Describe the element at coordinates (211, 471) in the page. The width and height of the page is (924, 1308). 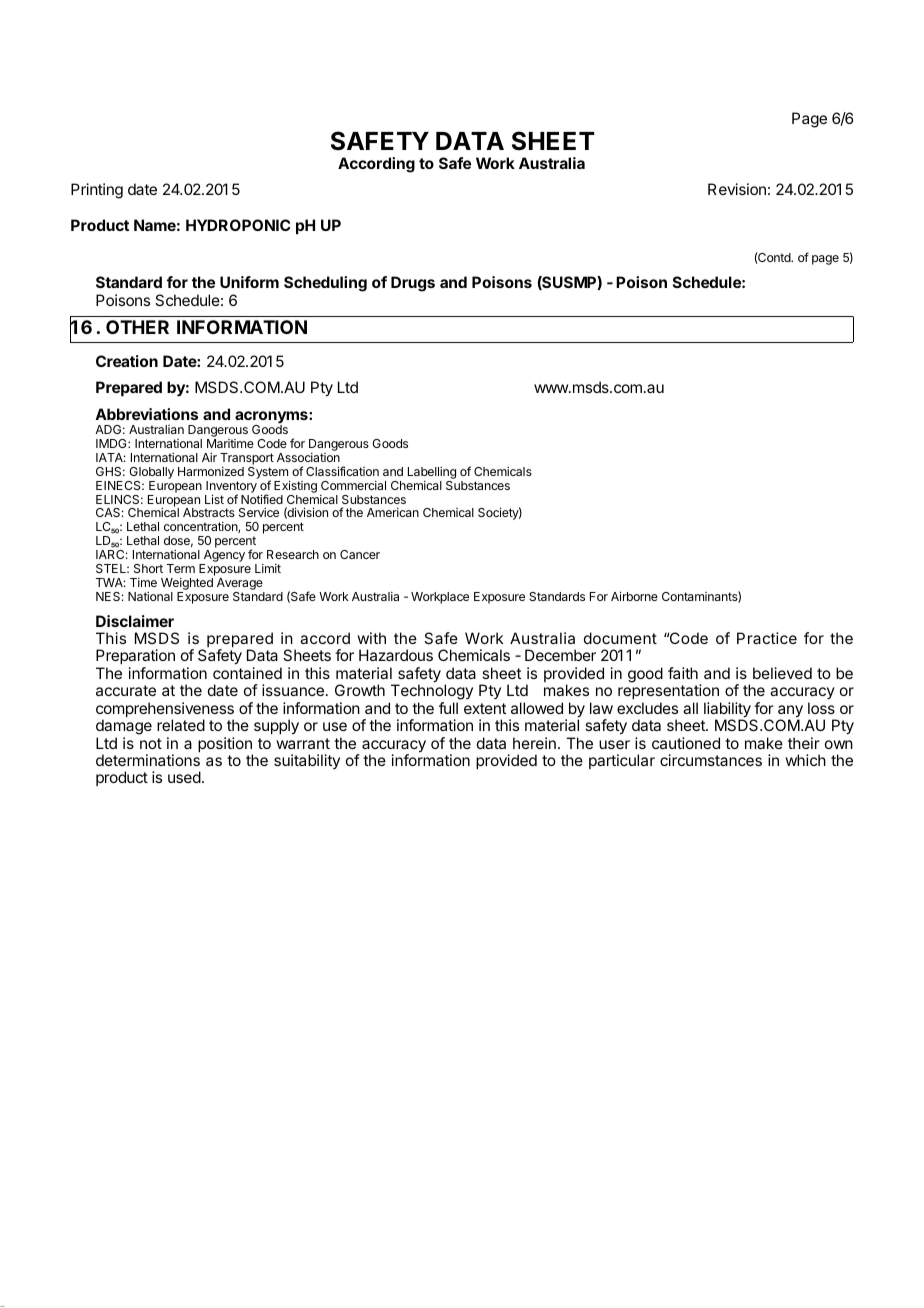
I see `Harmonized` at that location.
